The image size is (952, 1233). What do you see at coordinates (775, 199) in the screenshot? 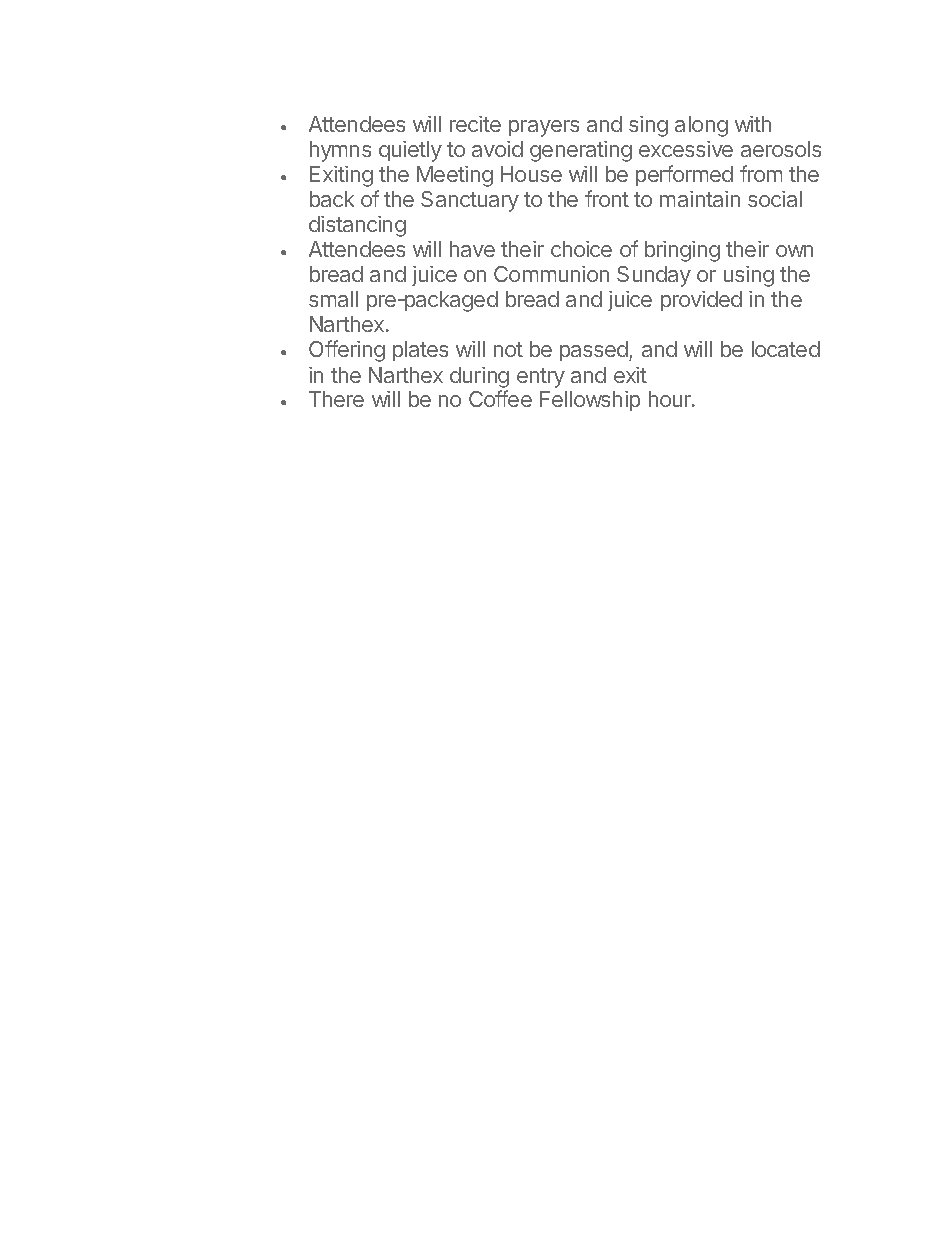
I see `social` at bounding box center [775, 199].
